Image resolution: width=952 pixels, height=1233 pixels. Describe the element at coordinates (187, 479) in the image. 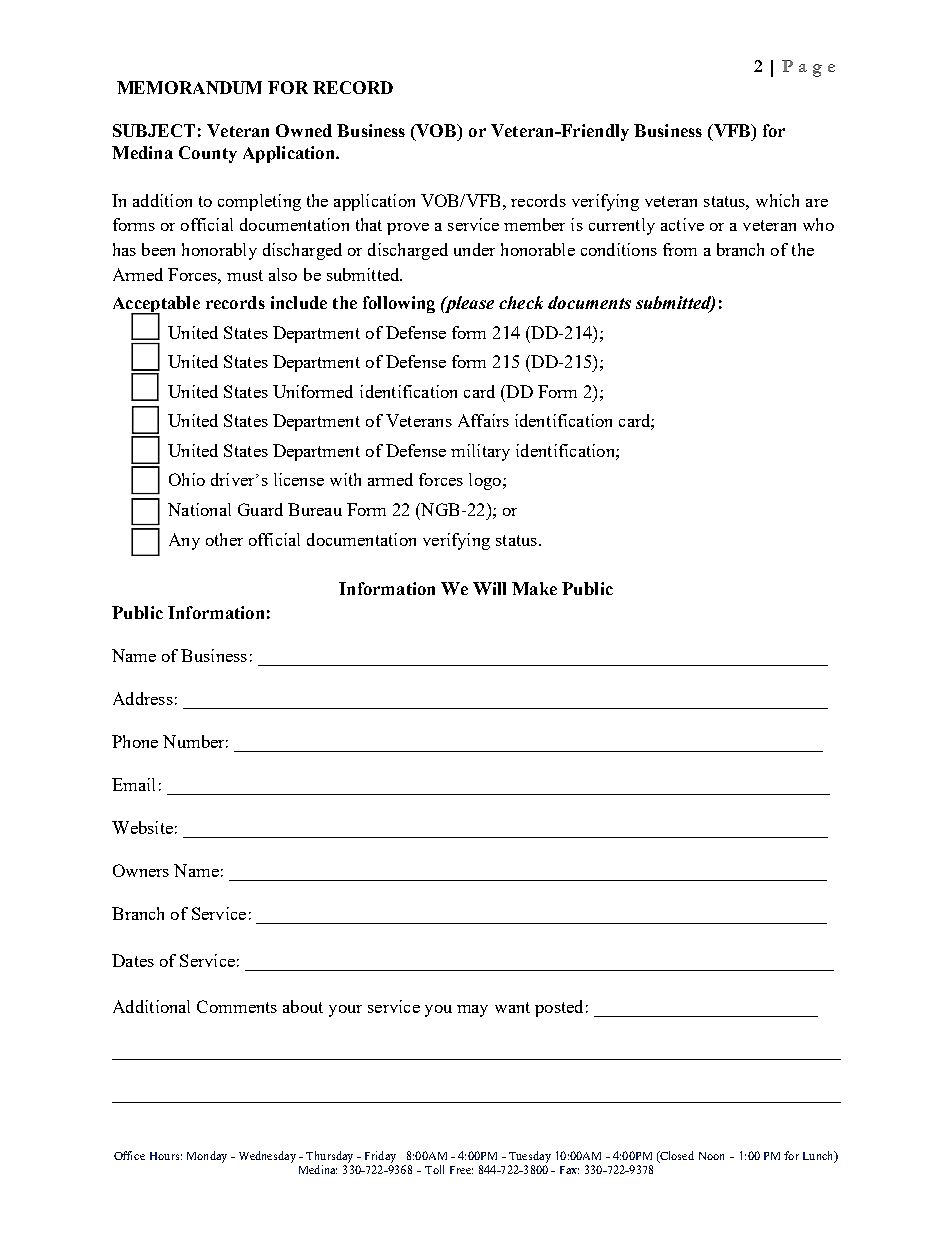

I see `Ohio` at that location.
